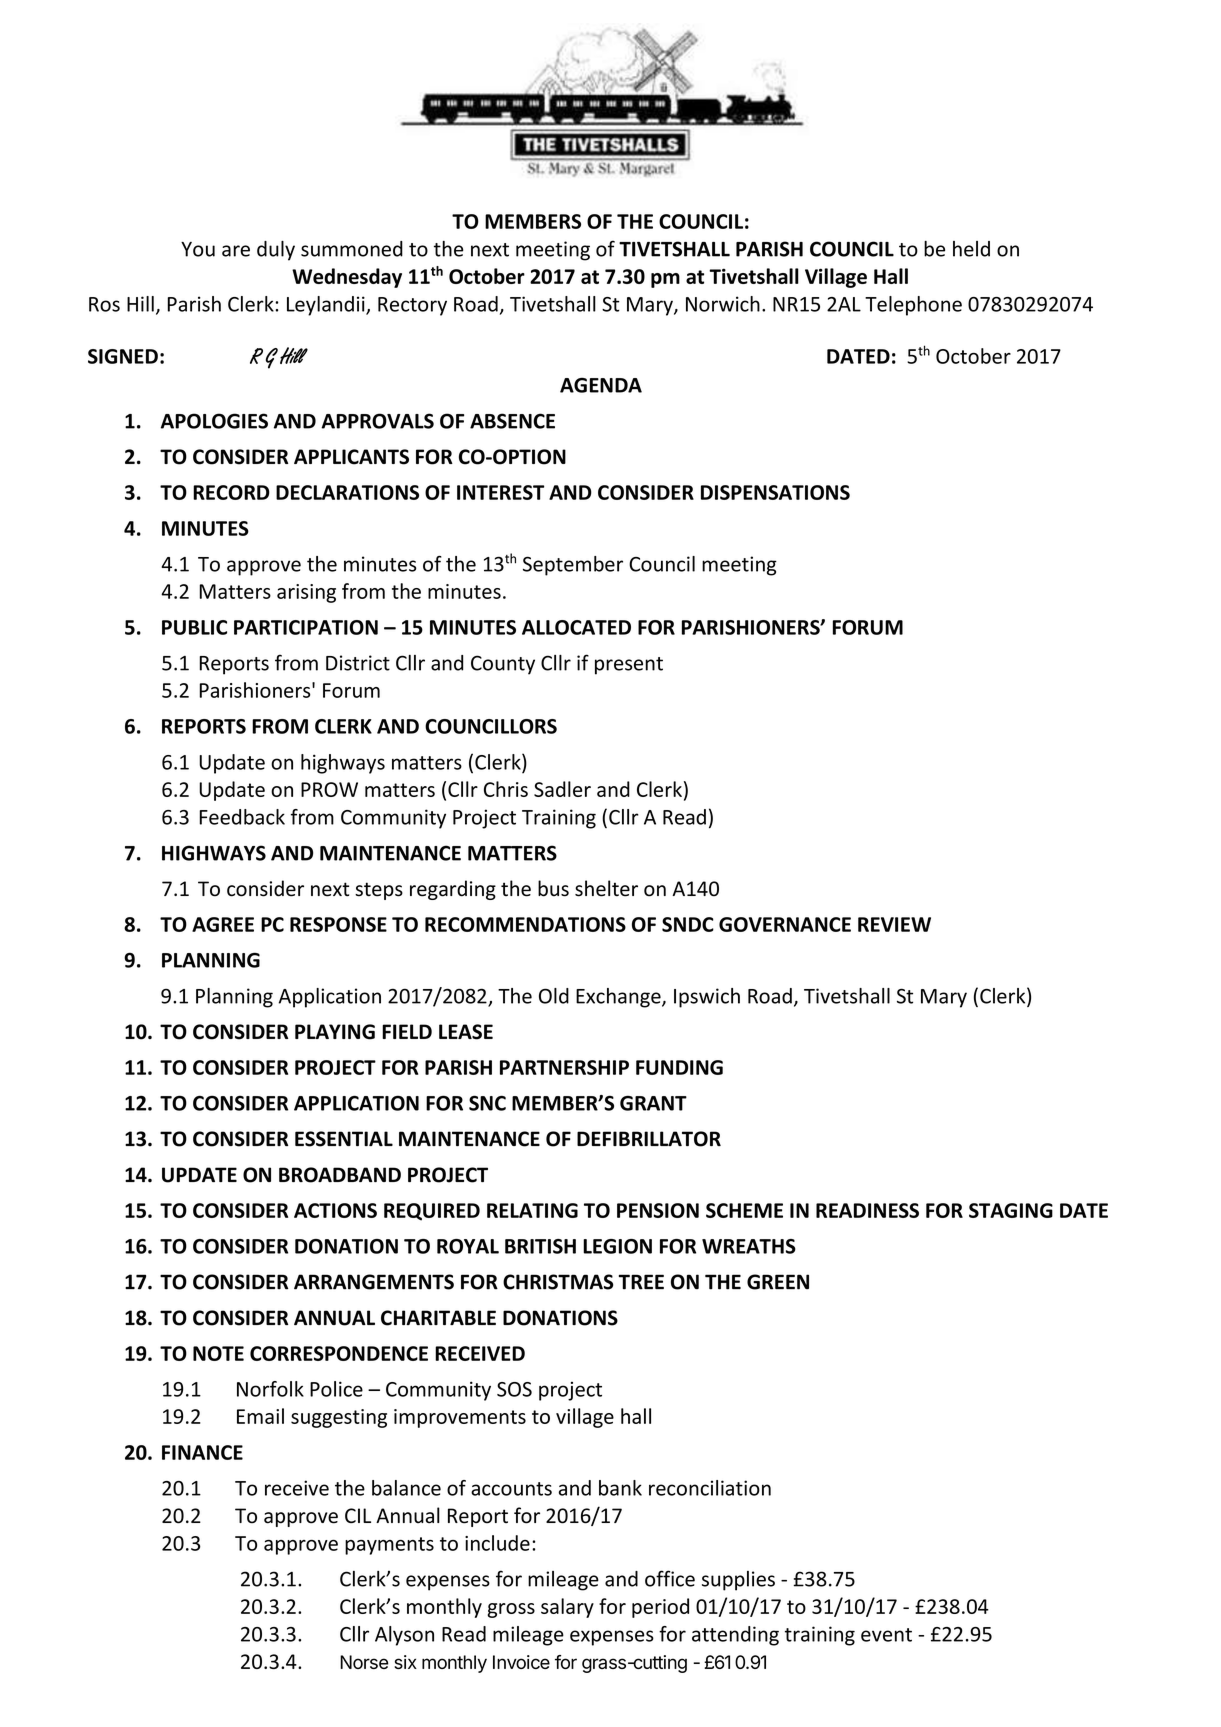 The image size is (1221, 1727). Describe the element at coordinates (913, 306) in the screenshot. I see `Telephone` at that location.
